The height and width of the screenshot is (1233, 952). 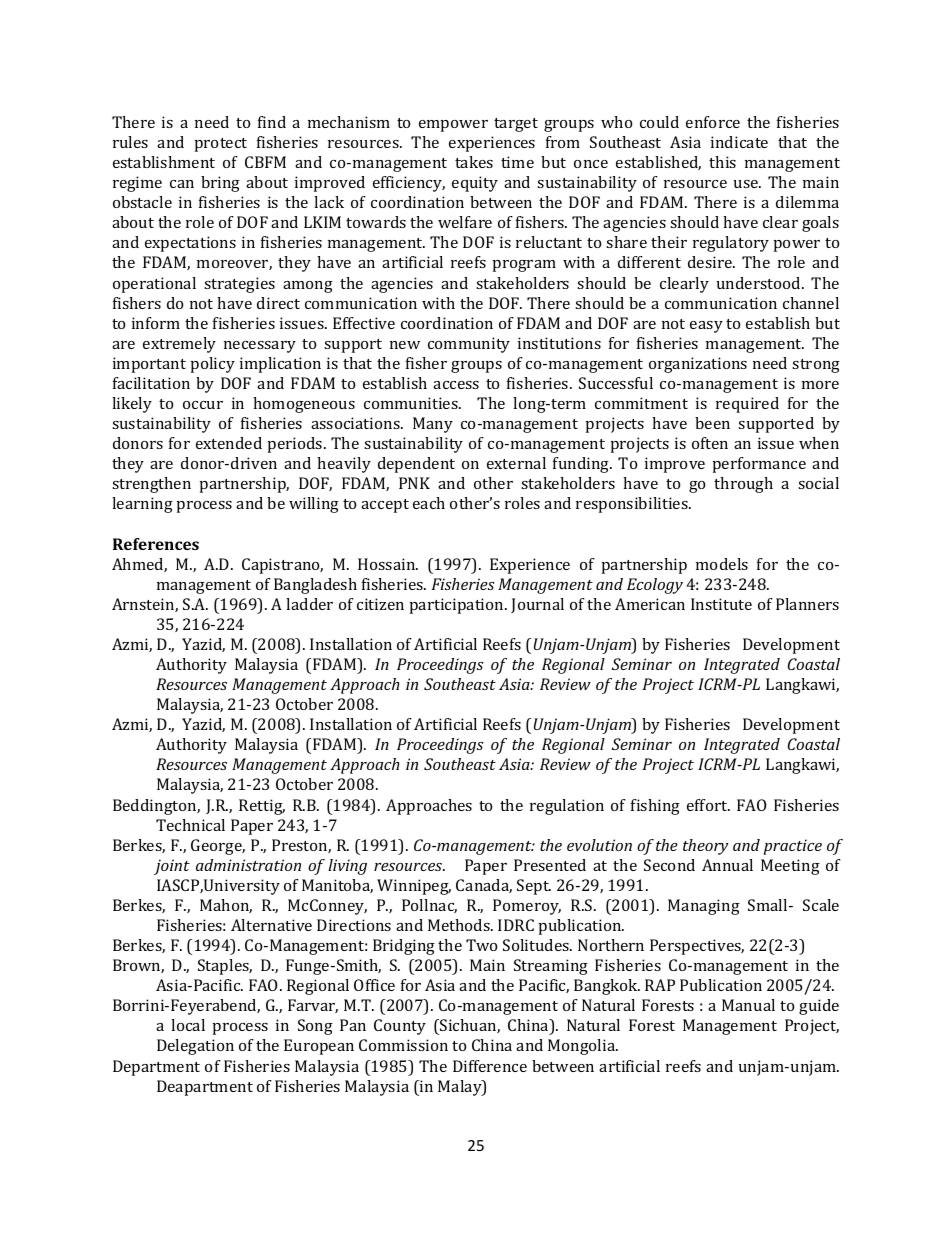 What do you see at coordinates (490, 1066) in the screenshot?
I see `Difference` at bounding box center [490, 1066].
